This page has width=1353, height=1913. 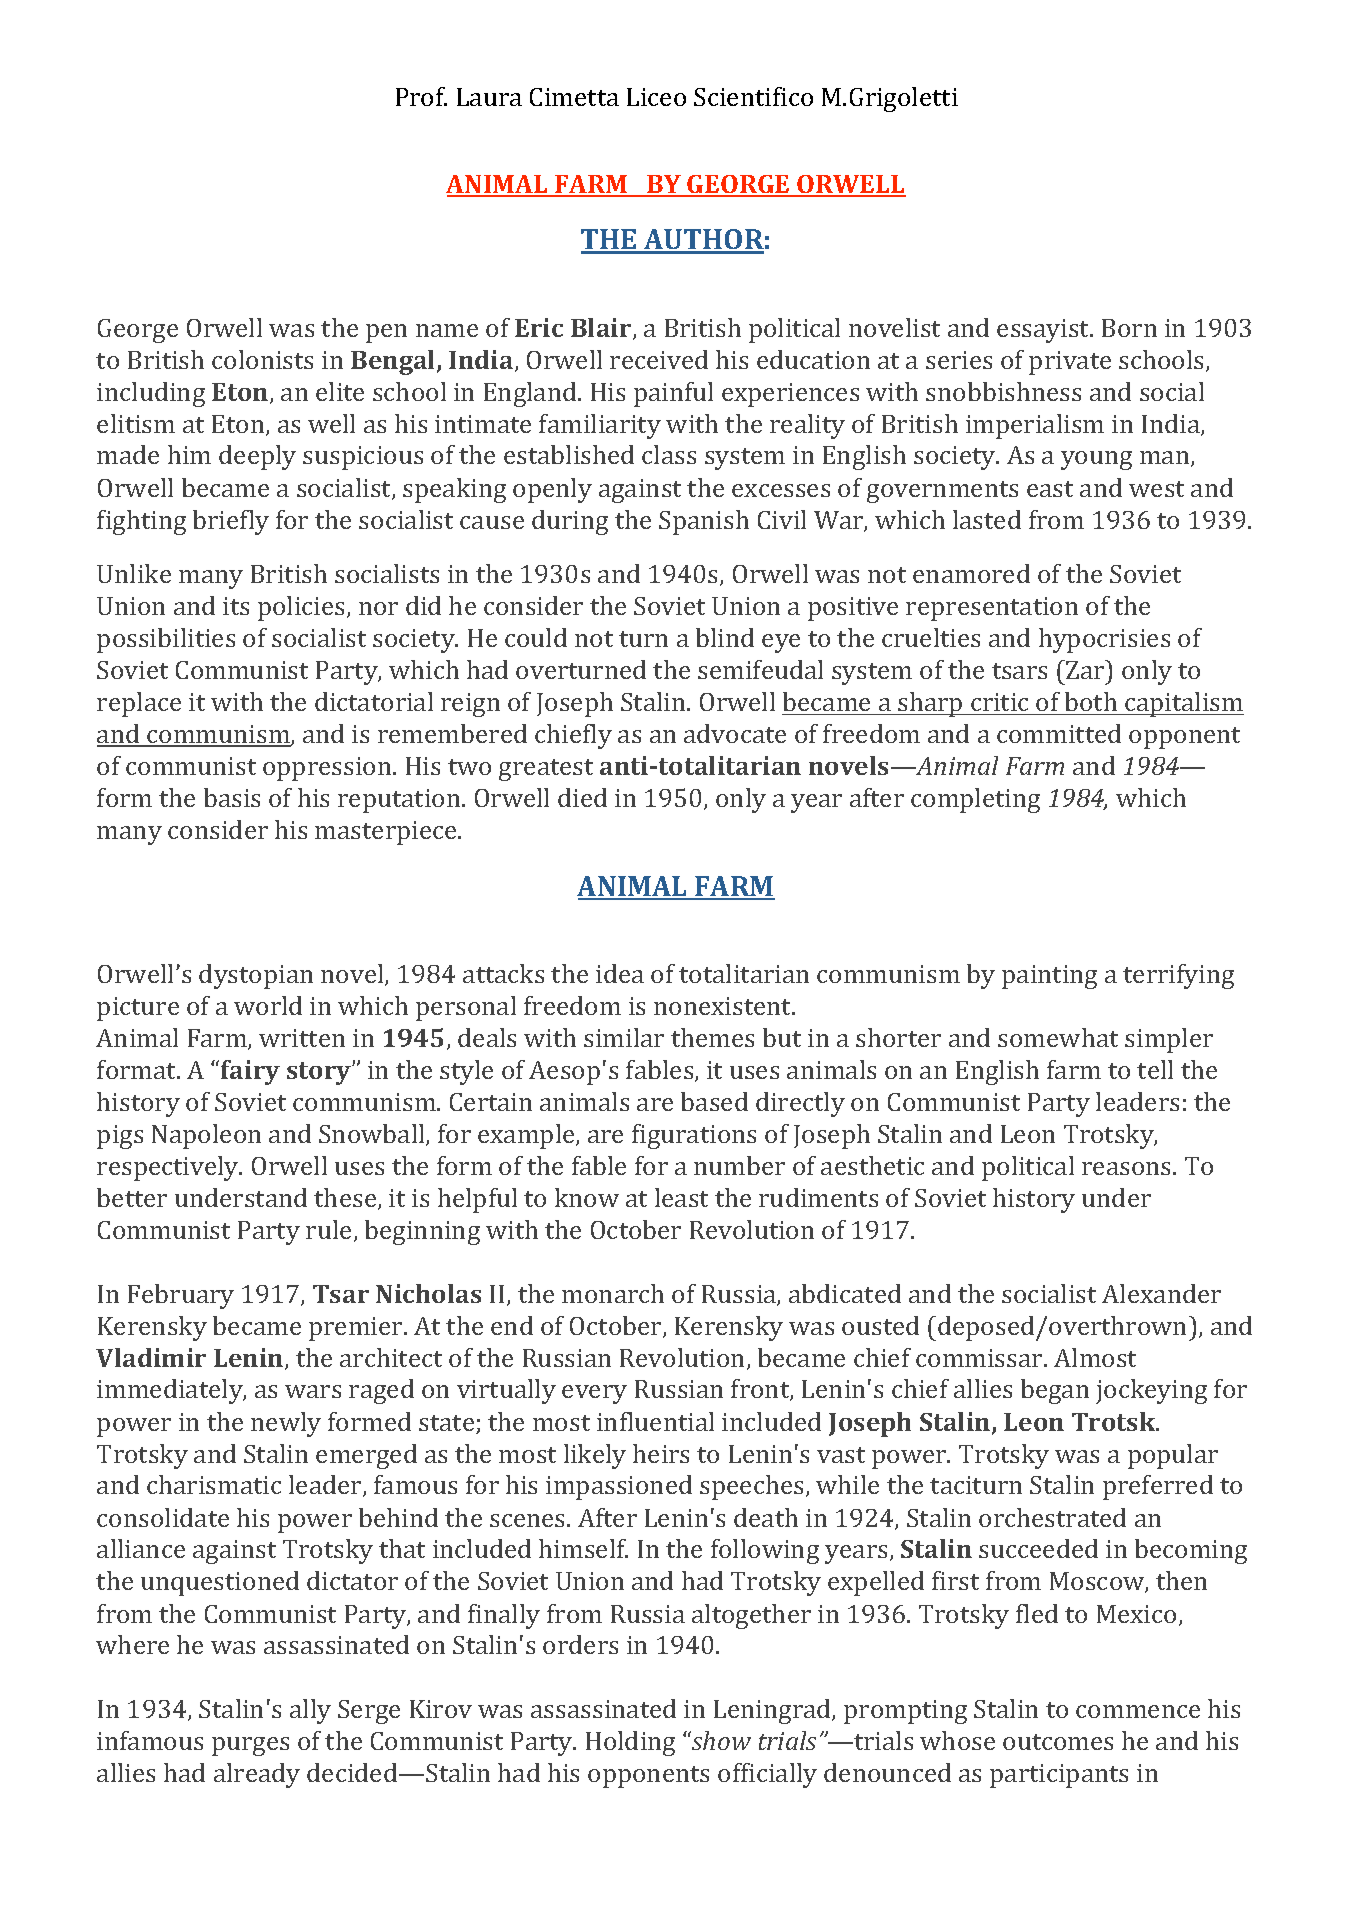 What do you see at coordinates (620, 973) in the page?
I see `idea` at bounding box center [620, 973].
